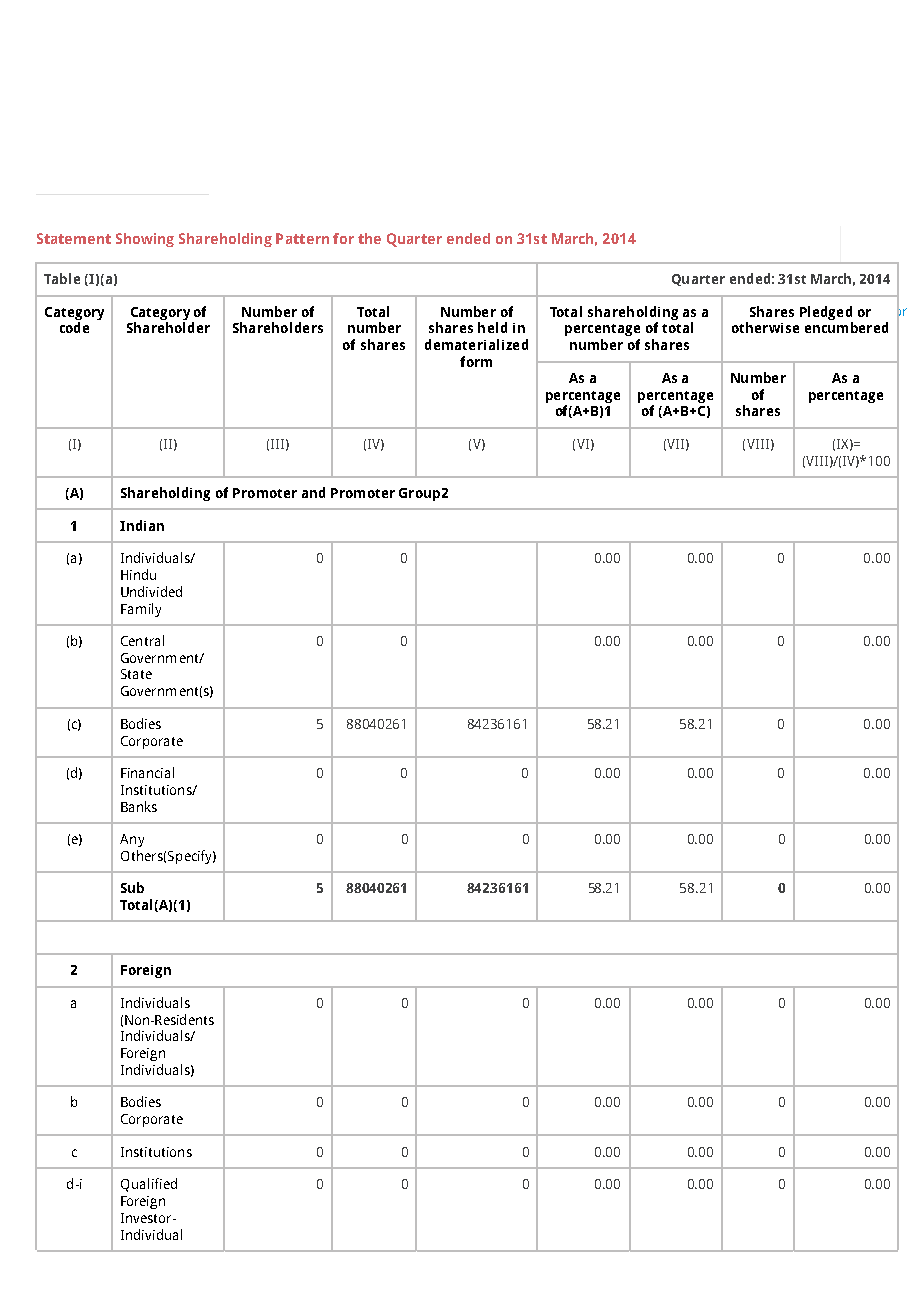  I want to click on held, so click(492, 327).
